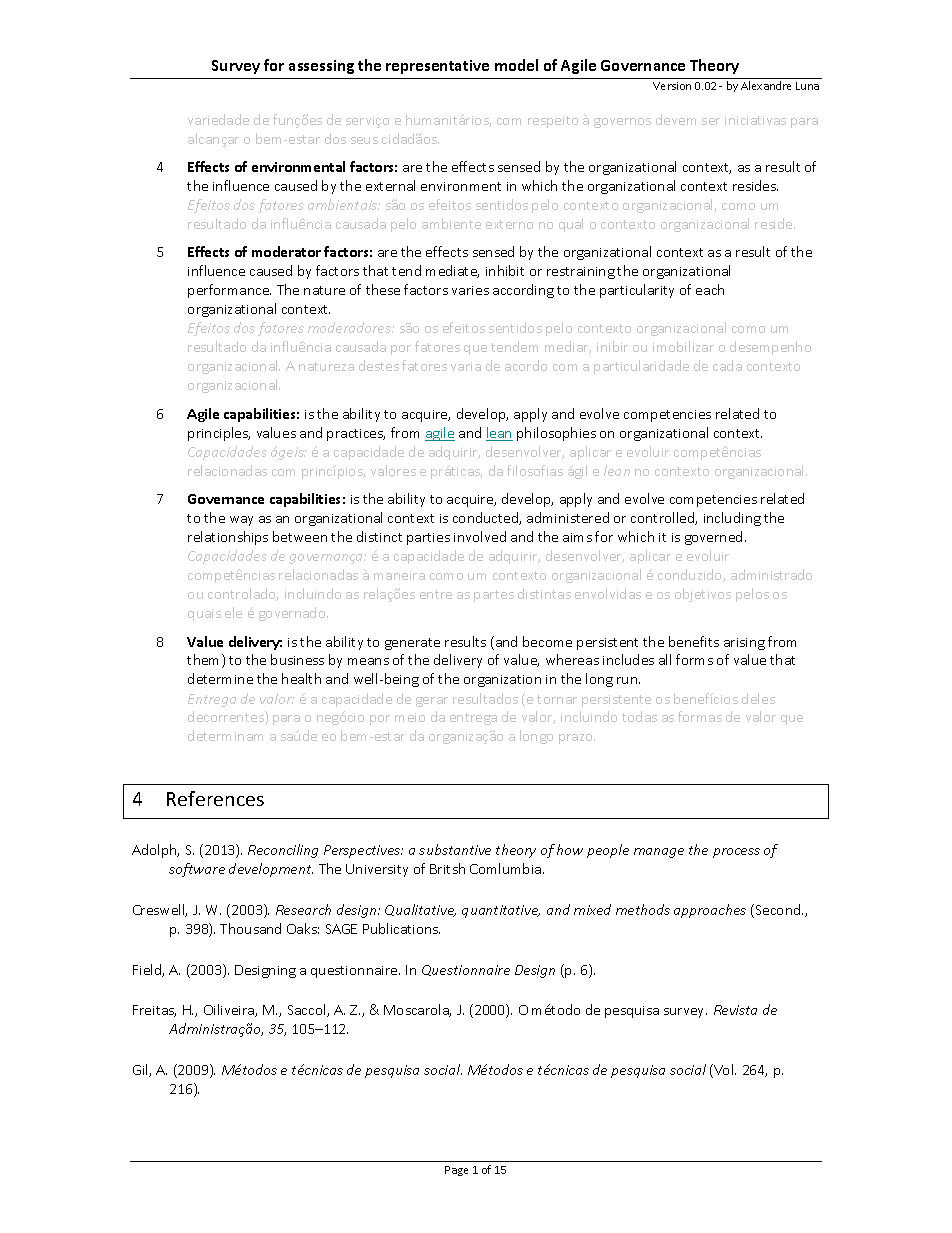 This screenshot has width=952, height=1233. Describe the element at coordinates (241, 521) in the screenshot. I see `way` at that location.
